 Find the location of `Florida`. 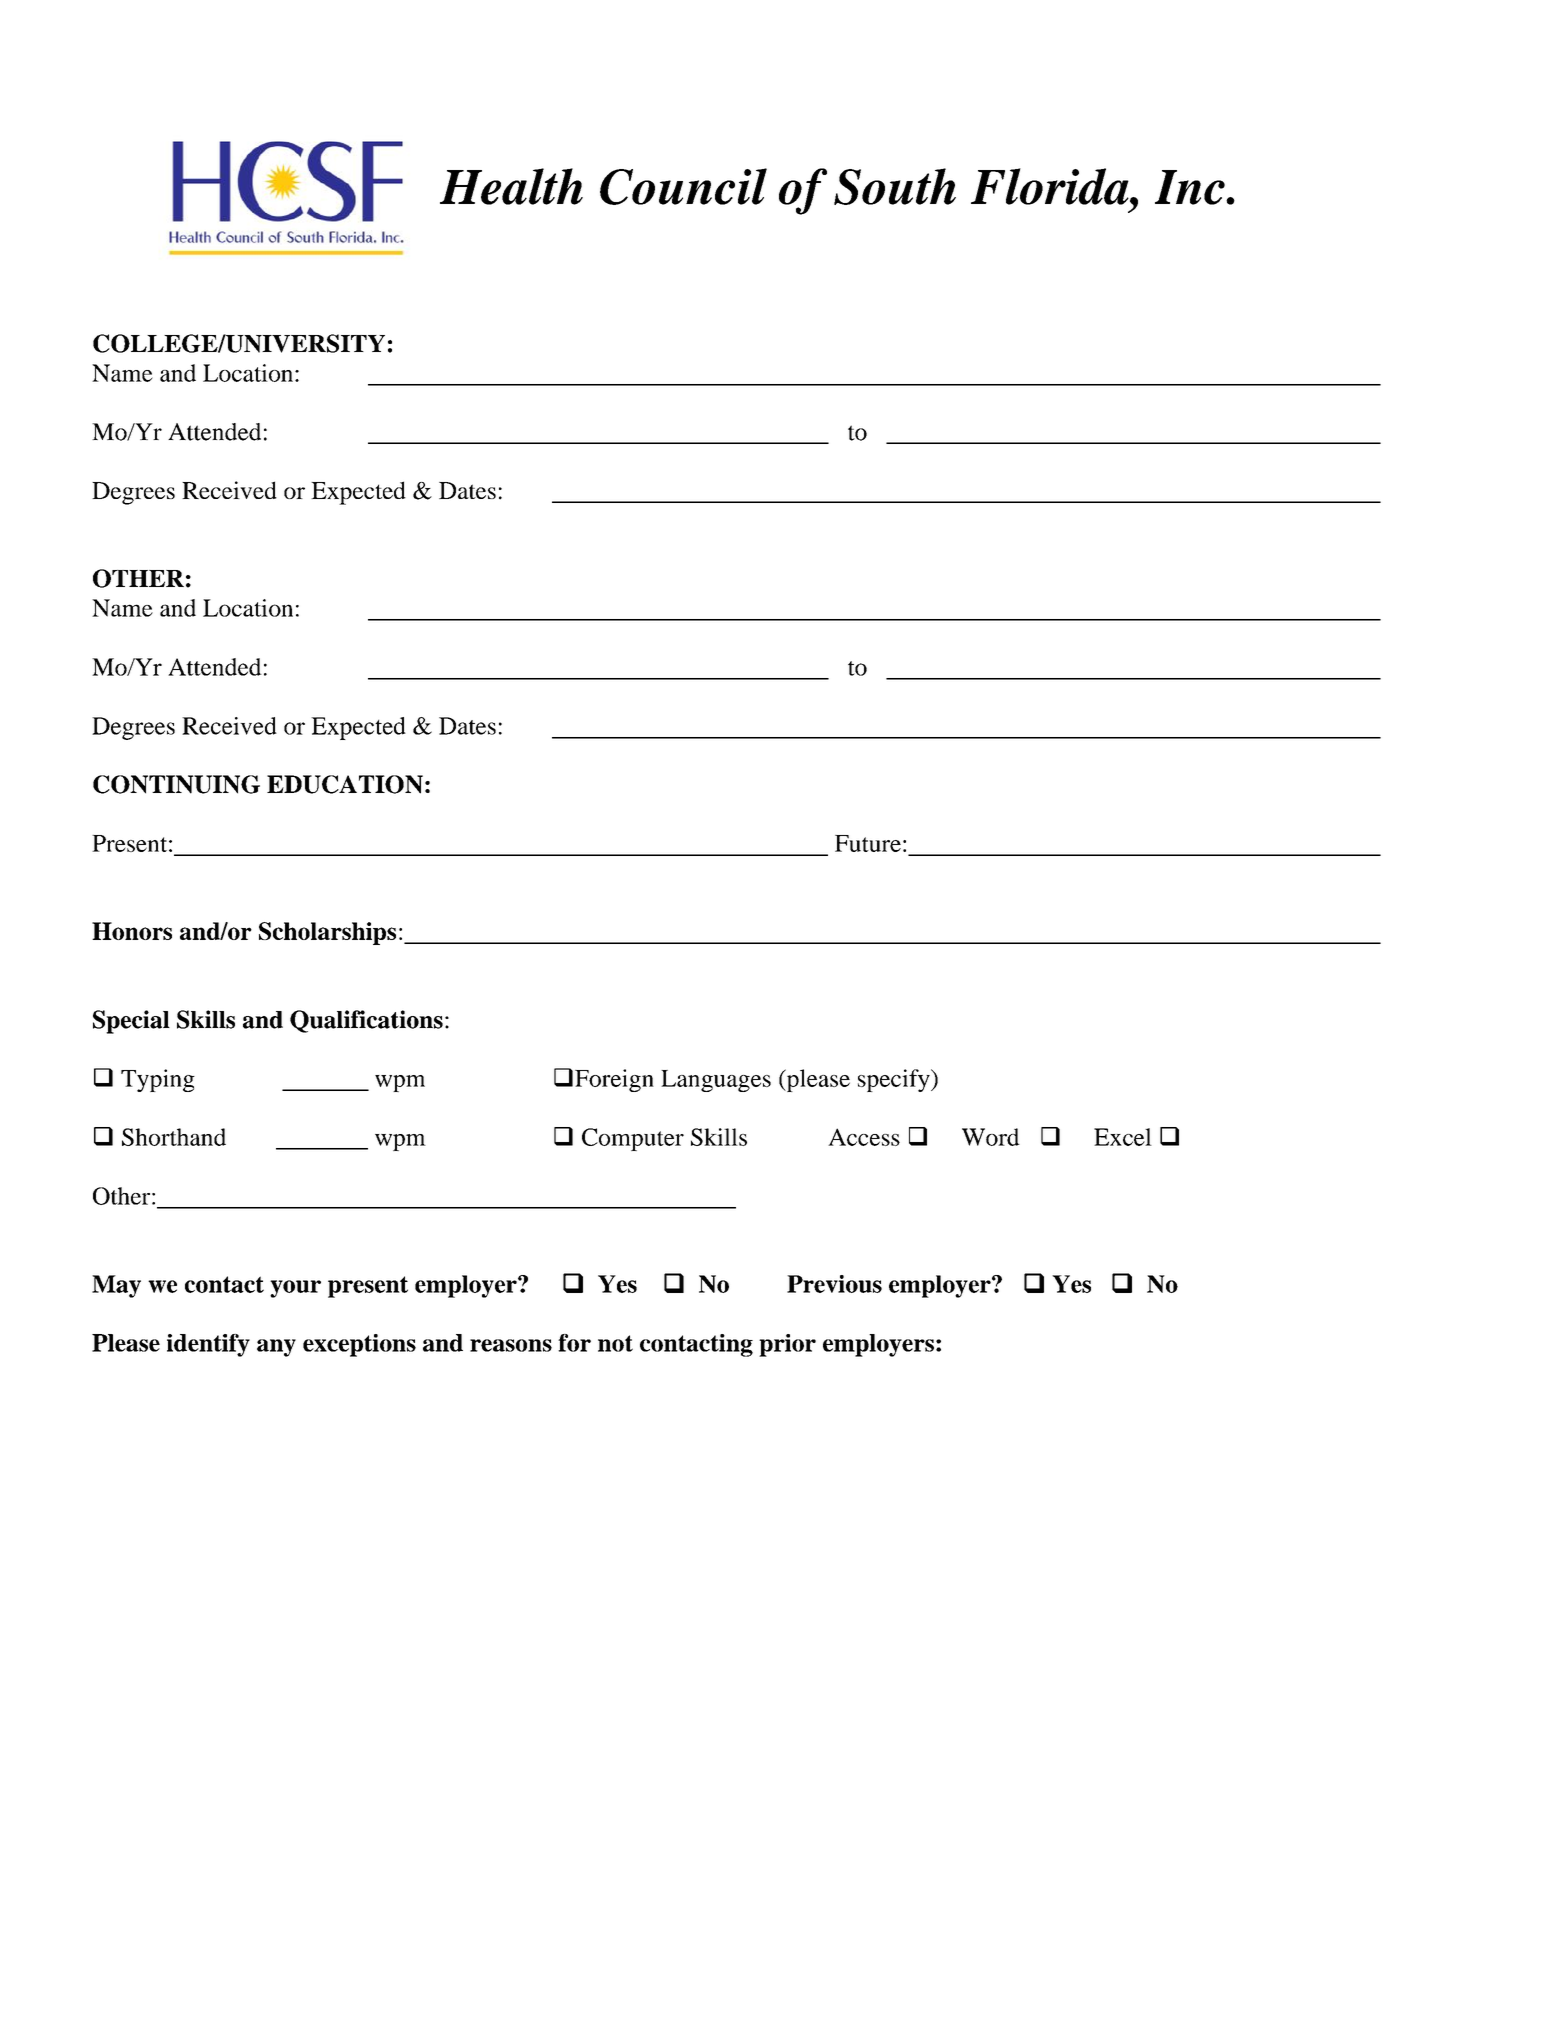

Florida is located at coordinates (1051, 186).
